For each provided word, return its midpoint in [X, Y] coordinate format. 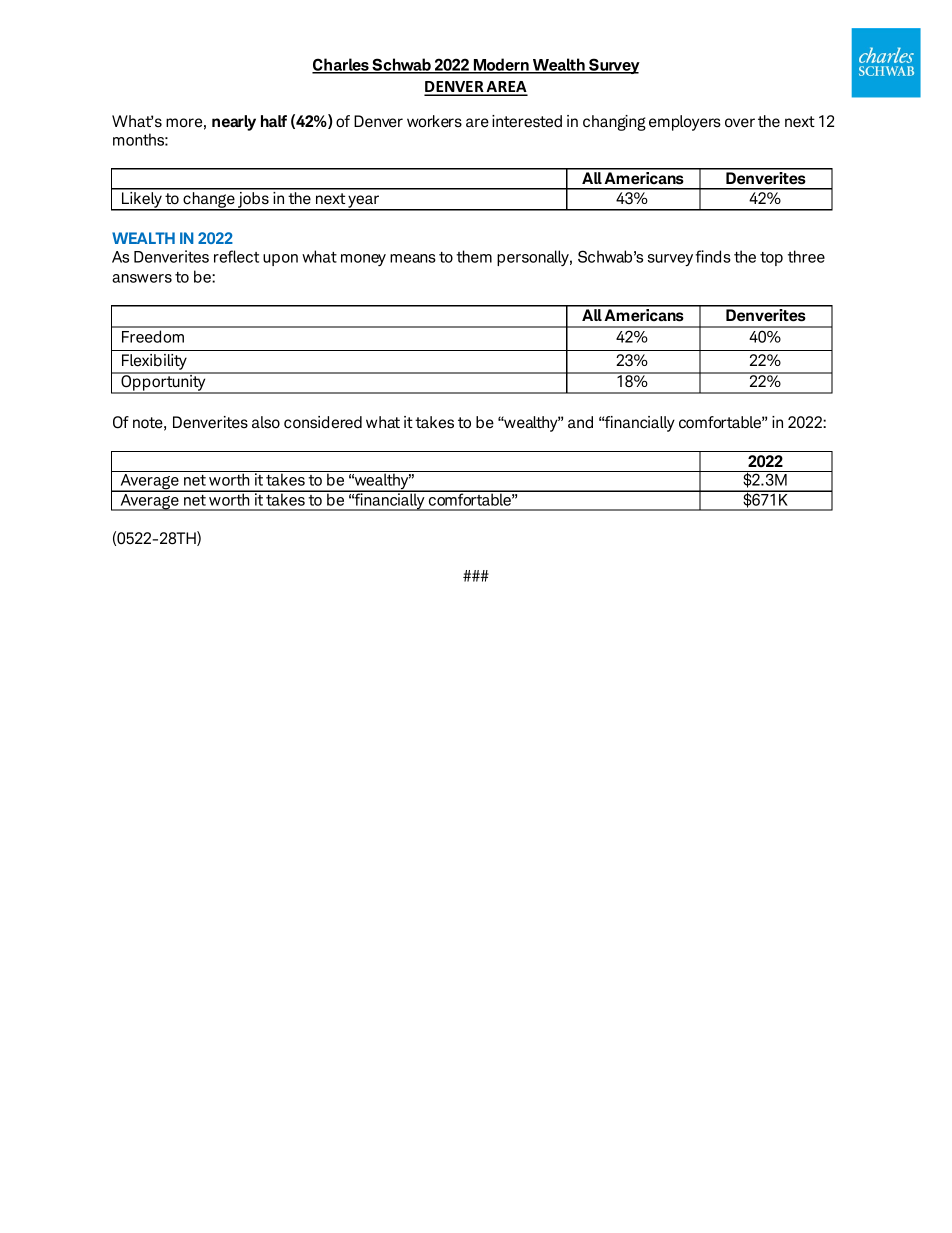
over [740, 123]
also [266, 422]
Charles [341, 66]
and [580, 422]
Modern [501, 66]
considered [323, 422]
